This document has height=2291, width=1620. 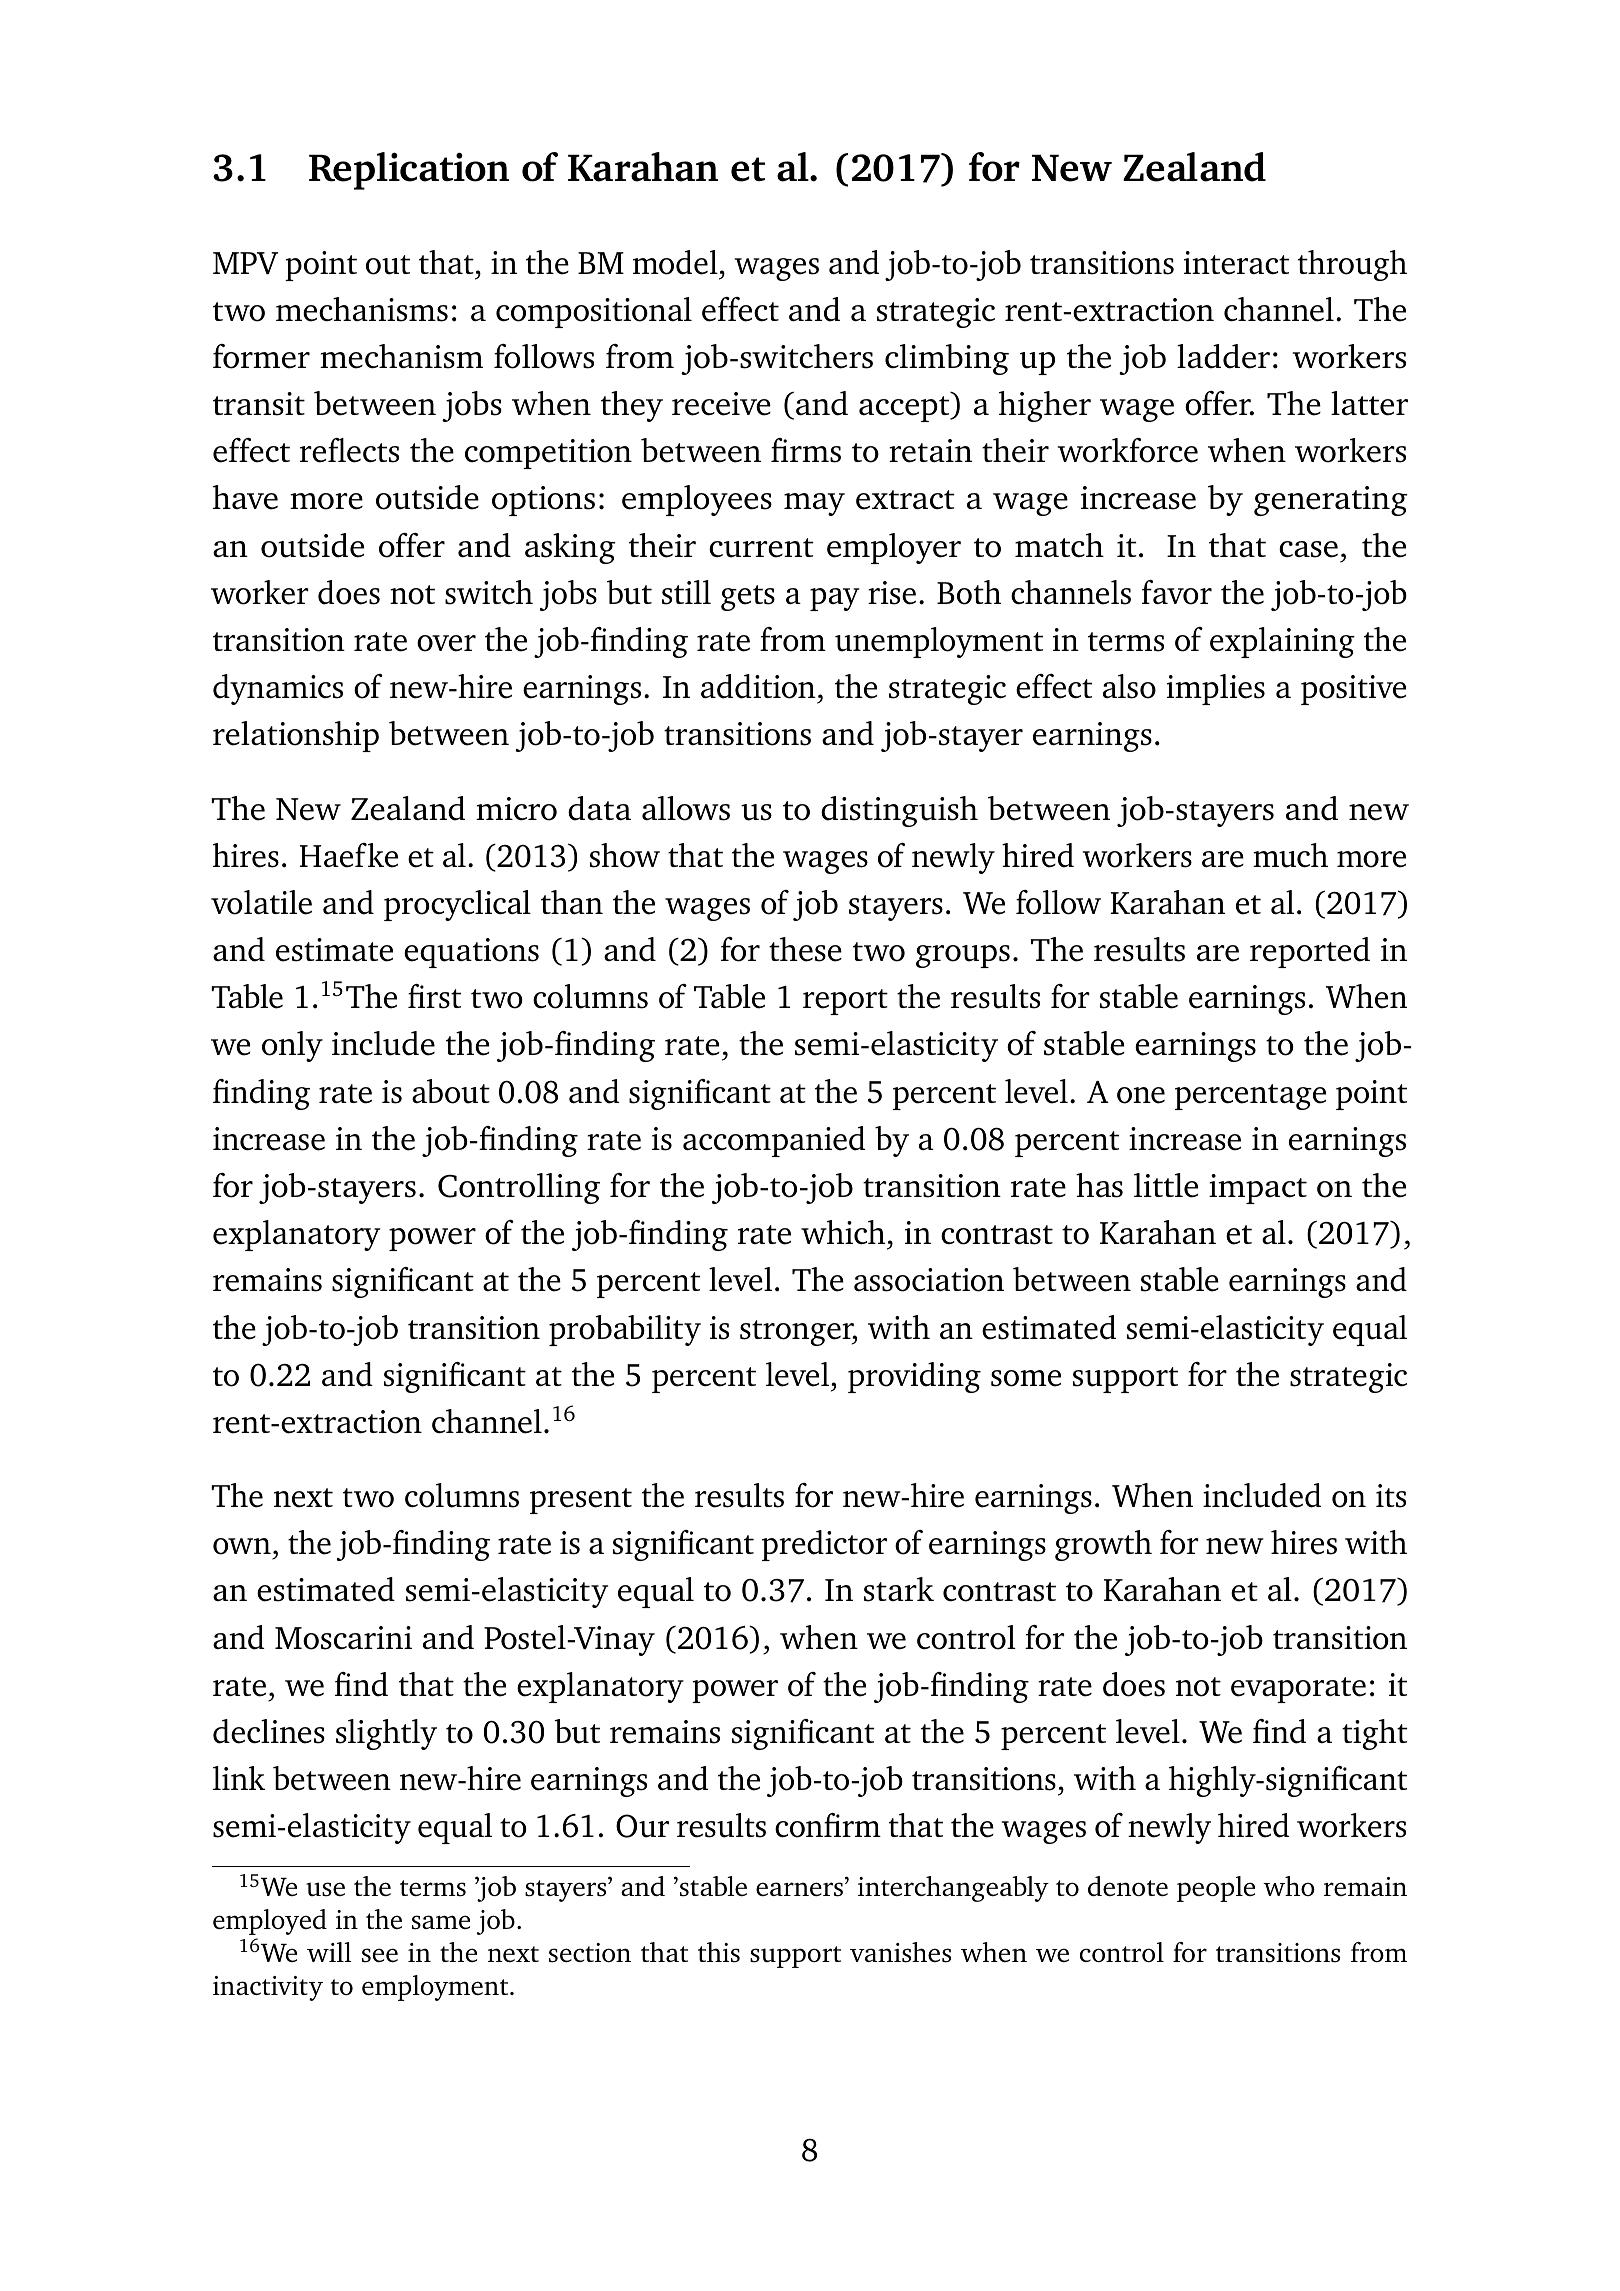 I want to click on earners, so click(x=799, y=1889).
